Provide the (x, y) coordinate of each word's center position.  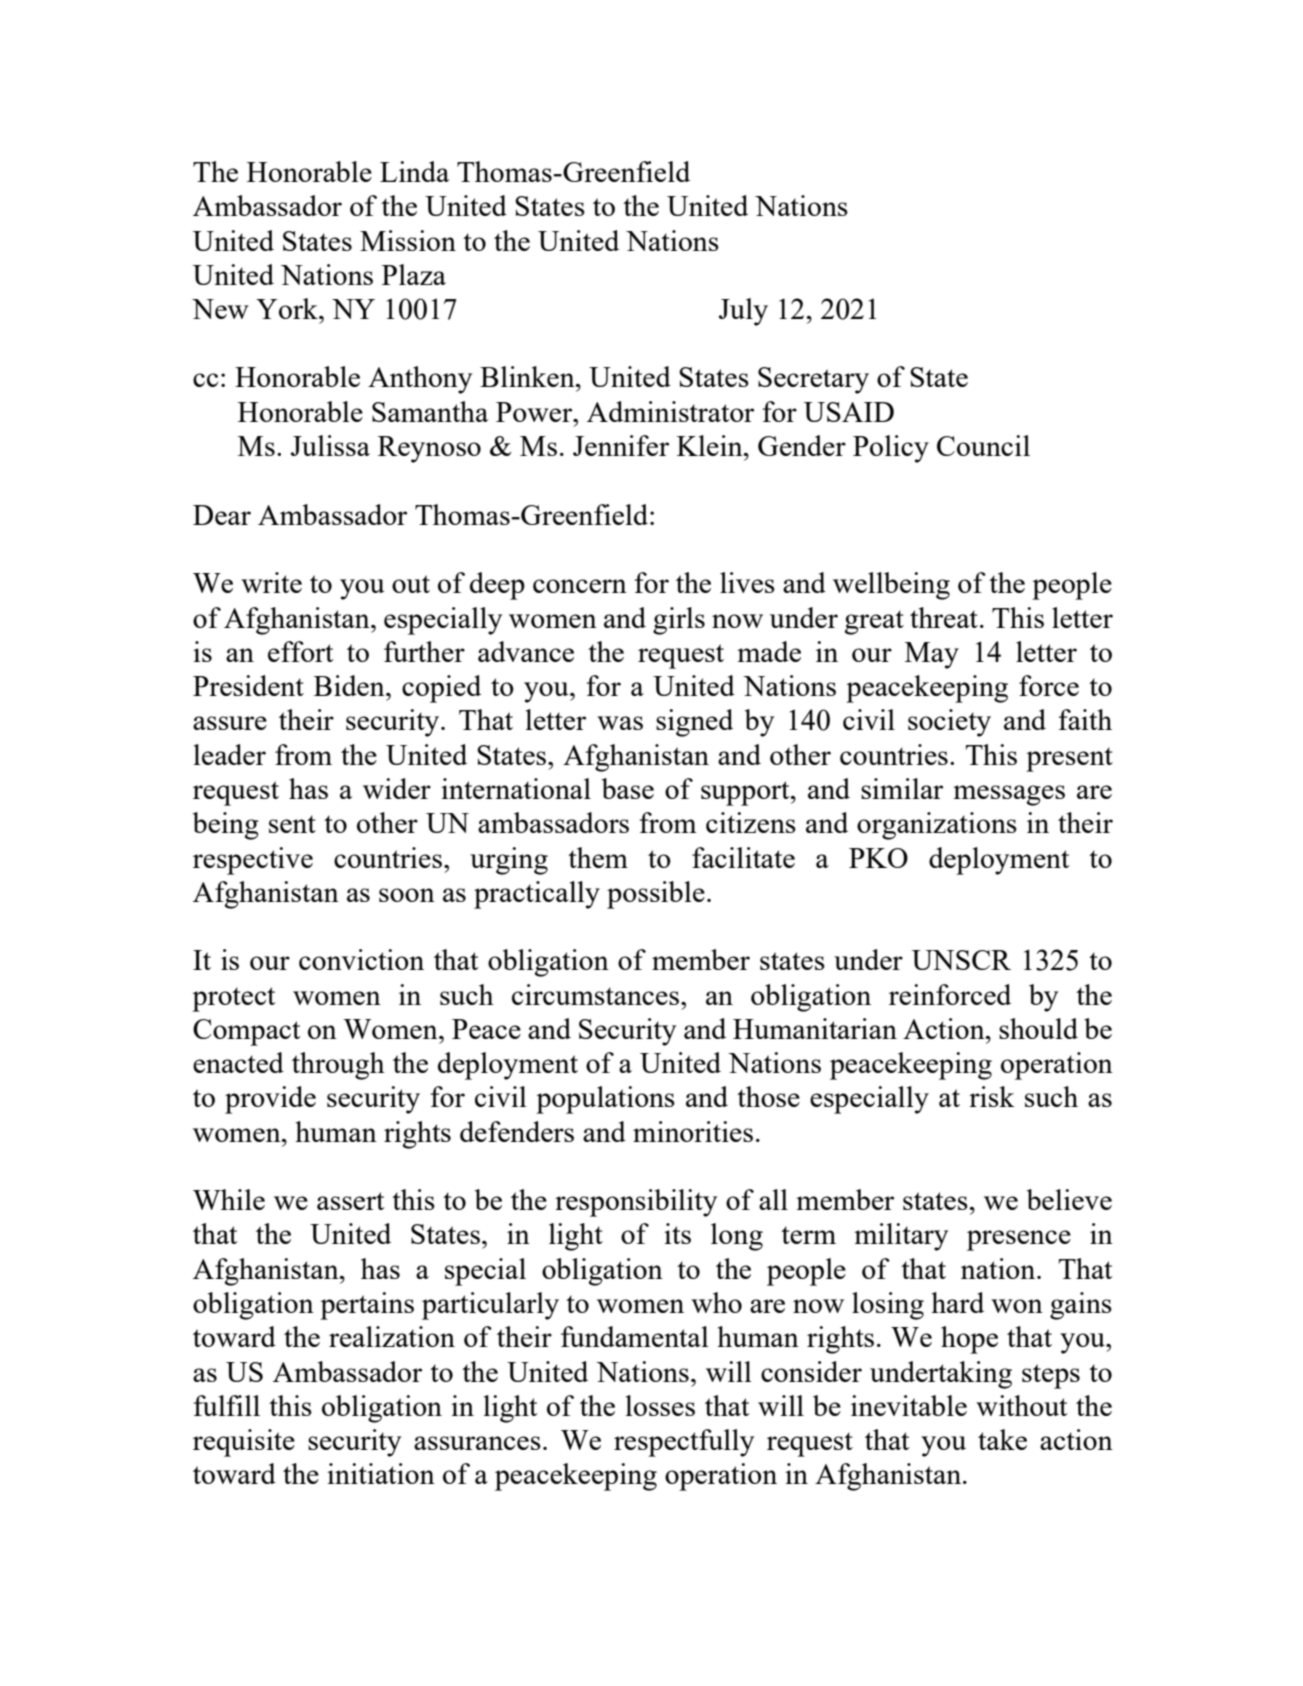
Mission (408, 240)
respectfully (684, 1443)
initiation (381, 1473)
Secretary (813, 380)
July (743, 312)
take (1002, 1439)
